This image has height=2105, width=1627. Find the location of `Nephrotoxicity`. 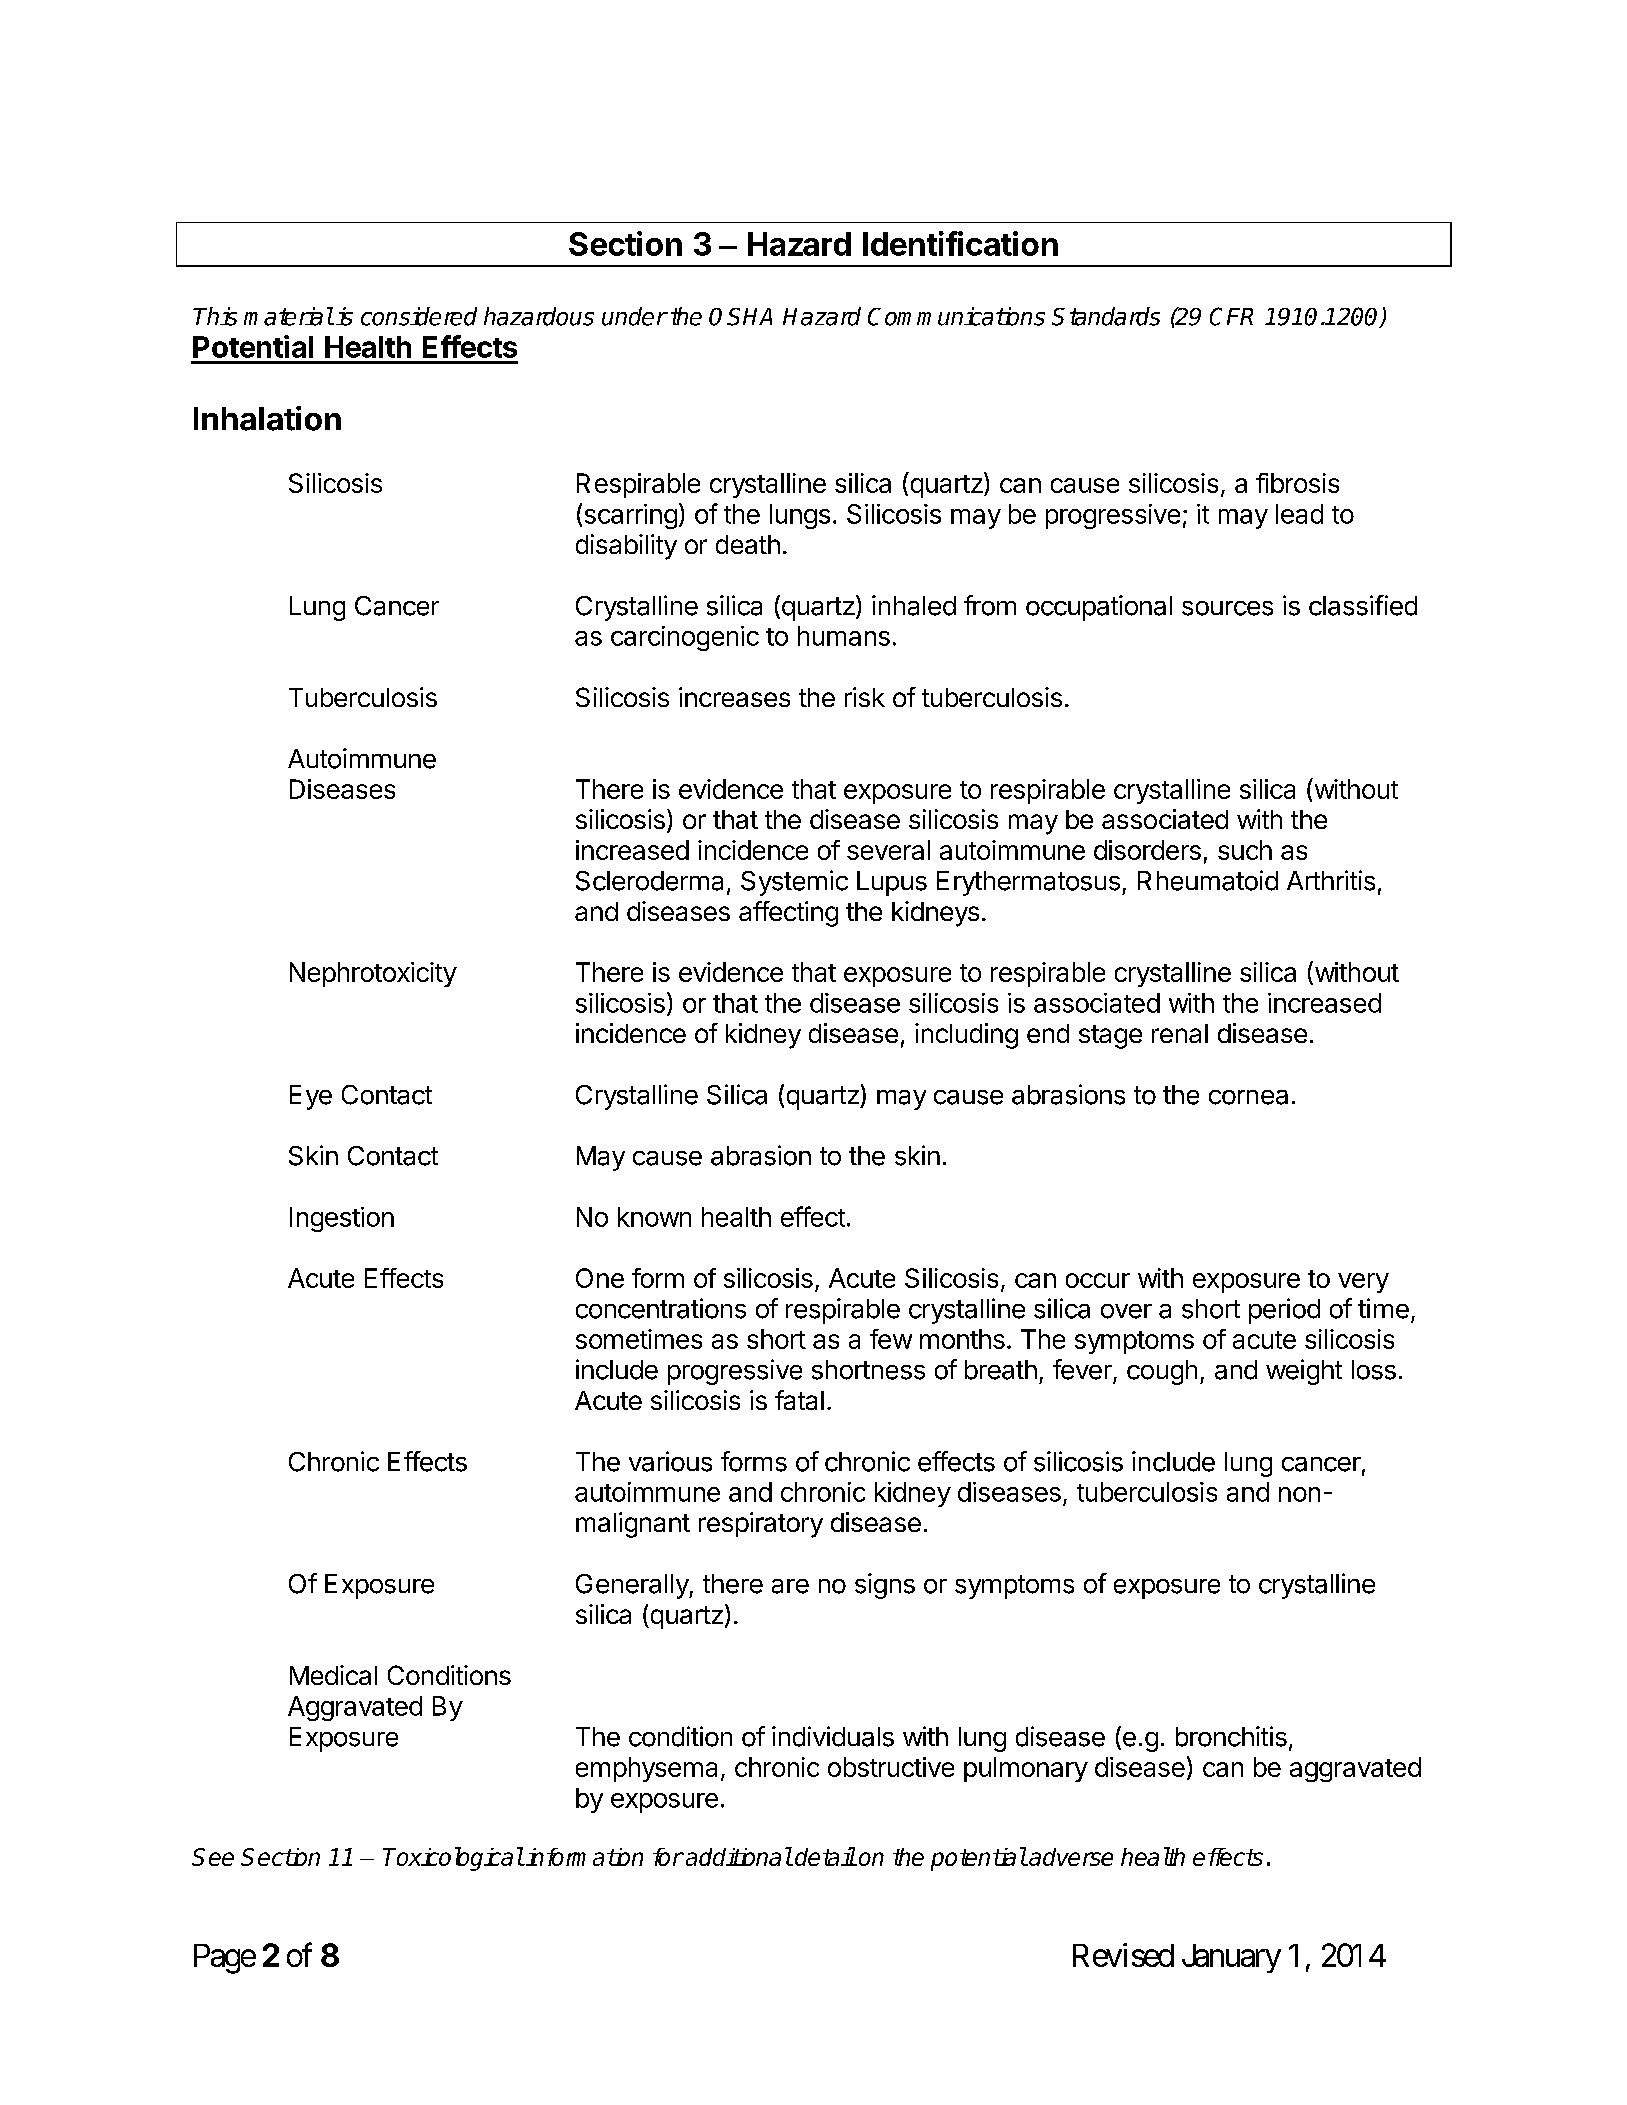

Nephrotoxicity is located at coordinates (373, 974).
